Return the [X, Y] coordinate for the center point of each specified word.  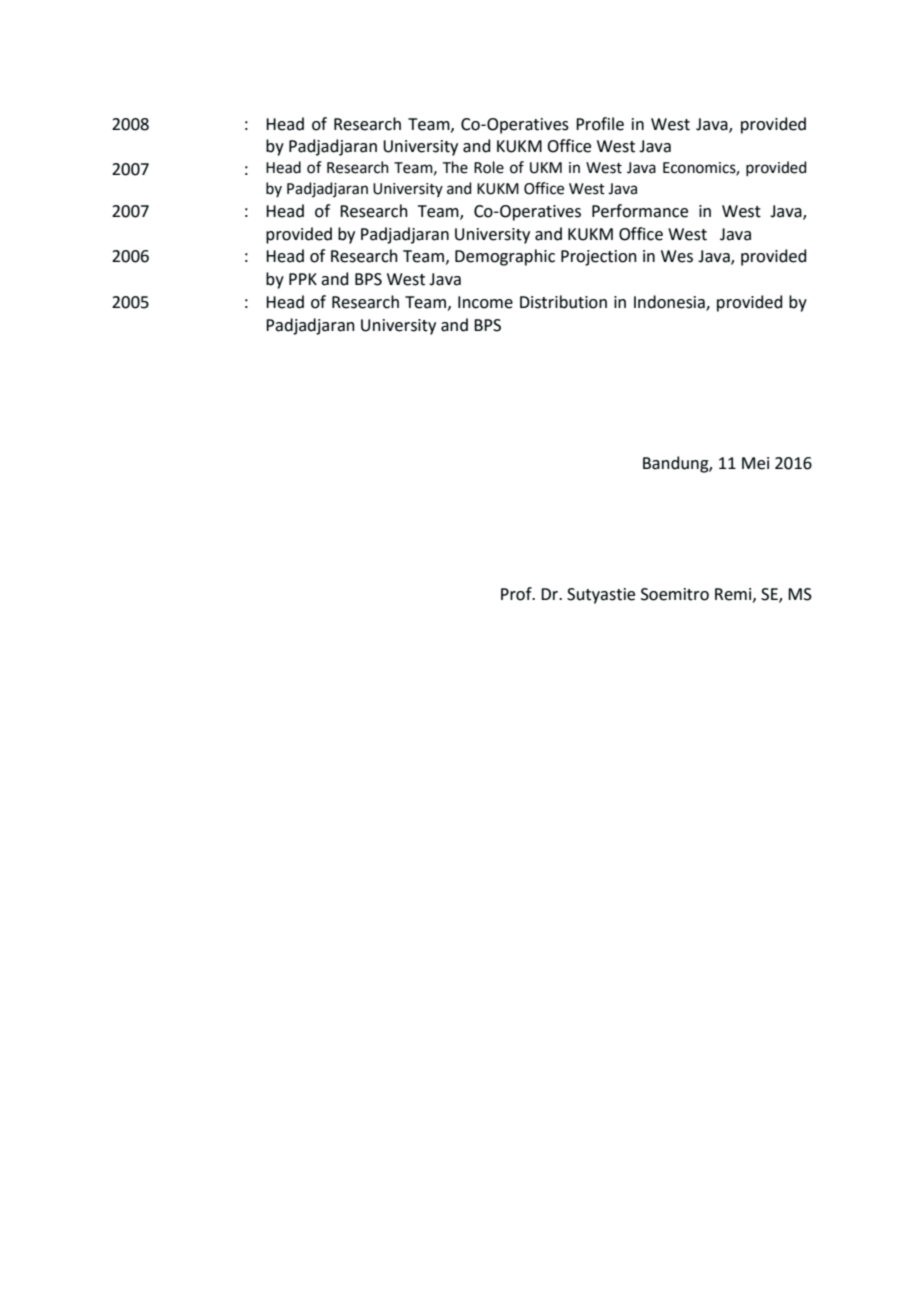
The [455, 167]
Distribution [563, 302]
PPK [303, 279]
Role [489, 167]
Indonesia [670, 302]
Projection [599, 258]
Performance [640, 211]
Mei [755, 463]
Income [485, 302]
